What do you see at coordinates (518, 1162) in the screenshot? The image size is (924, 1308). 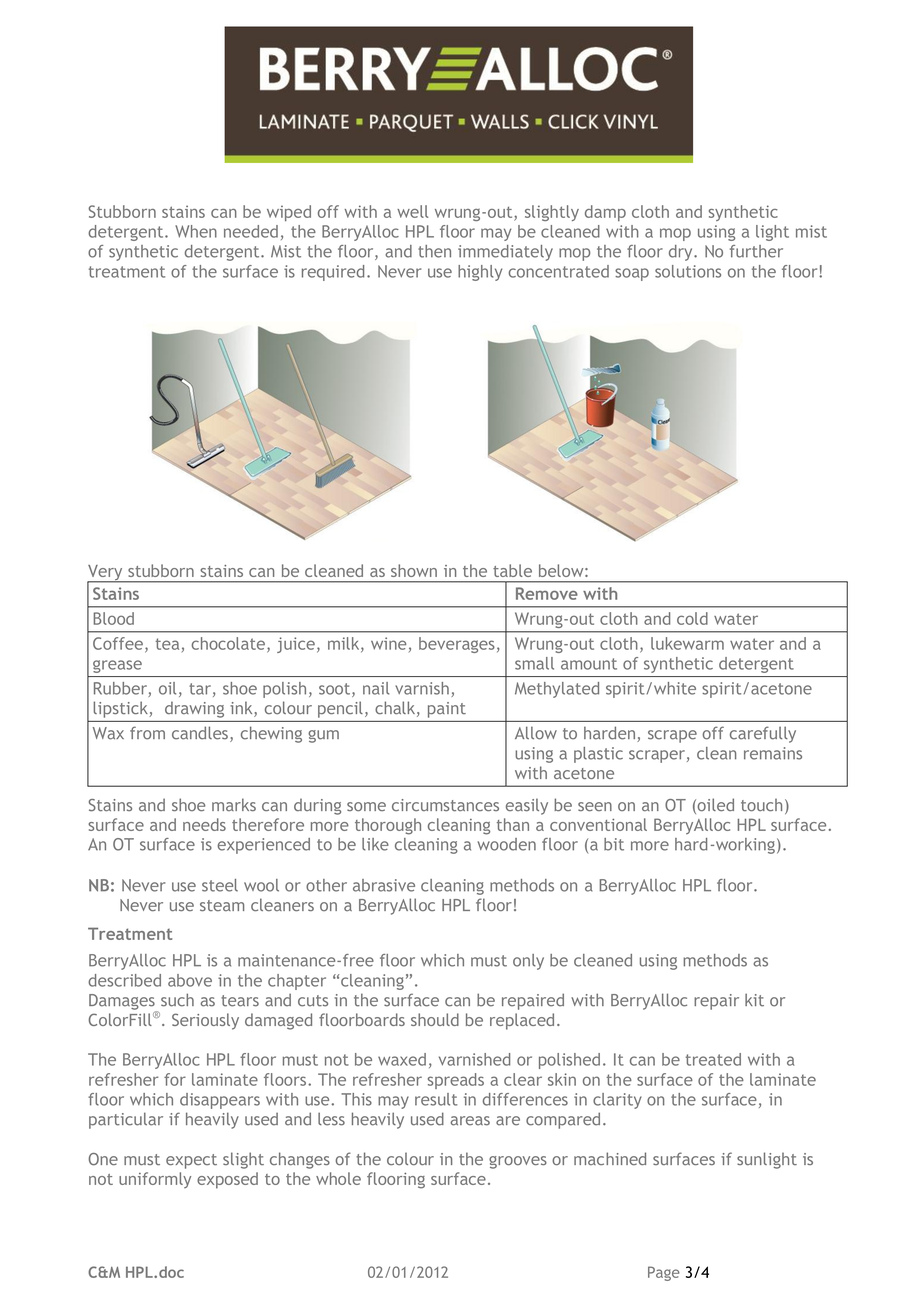 I see `grooves` at bounding box center [518, 1162].
